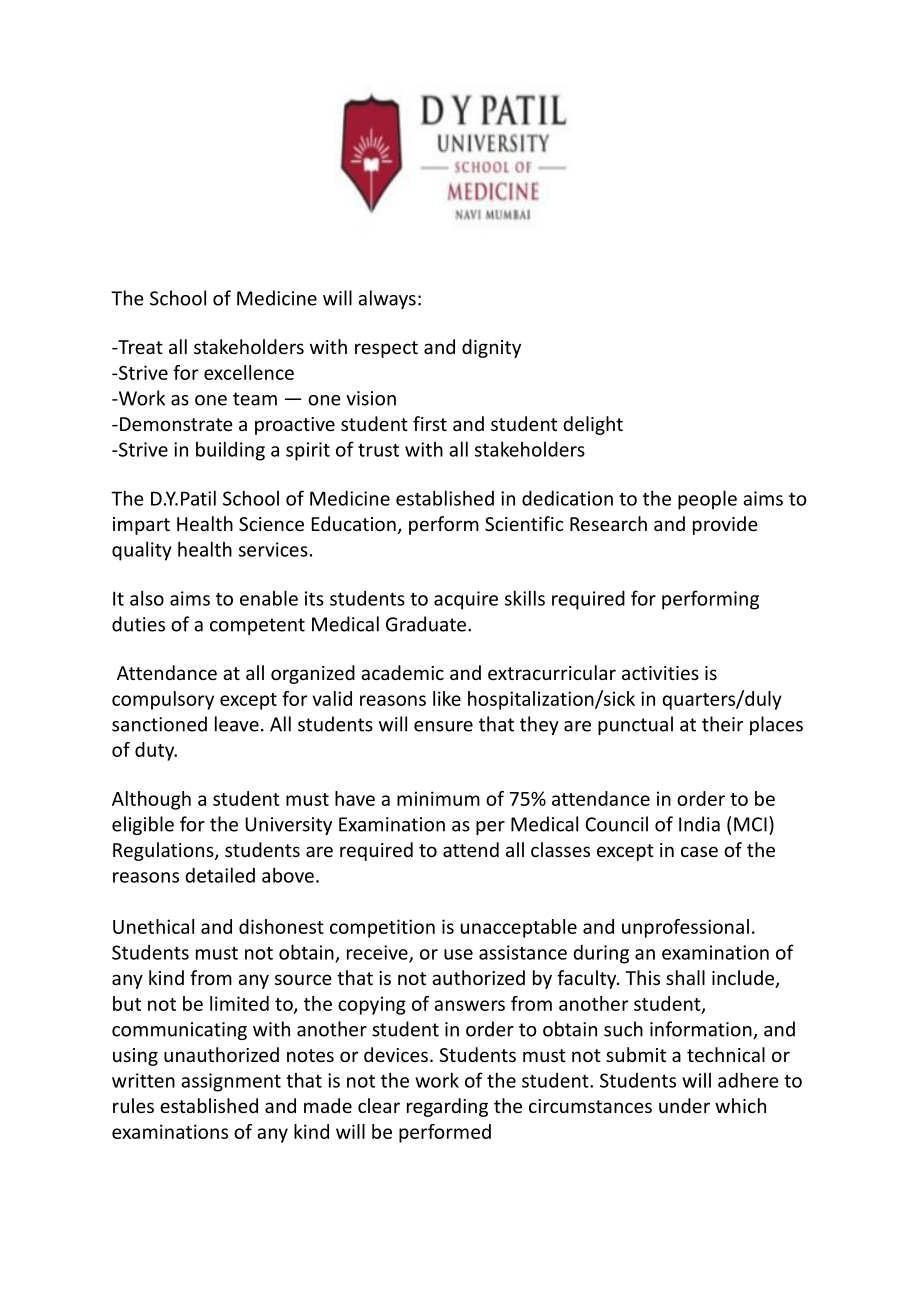  What do you see at coordinates (231, 1082) in the screenshot?
I see `assignment` at bounding box center [231, 1082].
